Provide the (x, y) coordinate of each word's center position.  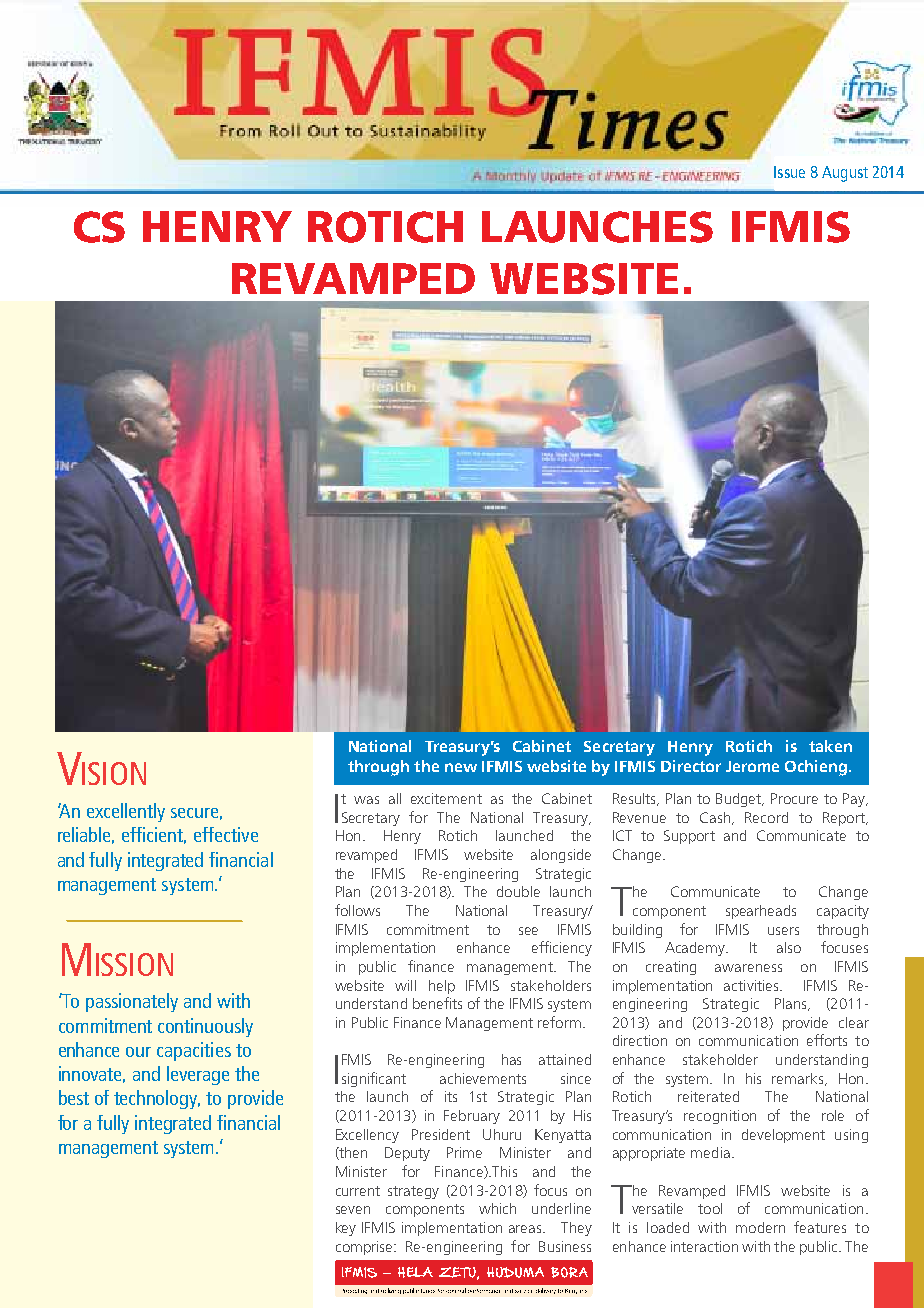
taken (830, 746)
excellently (126, 812)
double (518, 891)
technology (157, 1099)
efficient (154, 835)
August (845, 174)
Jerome (752, 766)
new (461, 767)
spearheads (761, 912)
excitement (446, 798)
